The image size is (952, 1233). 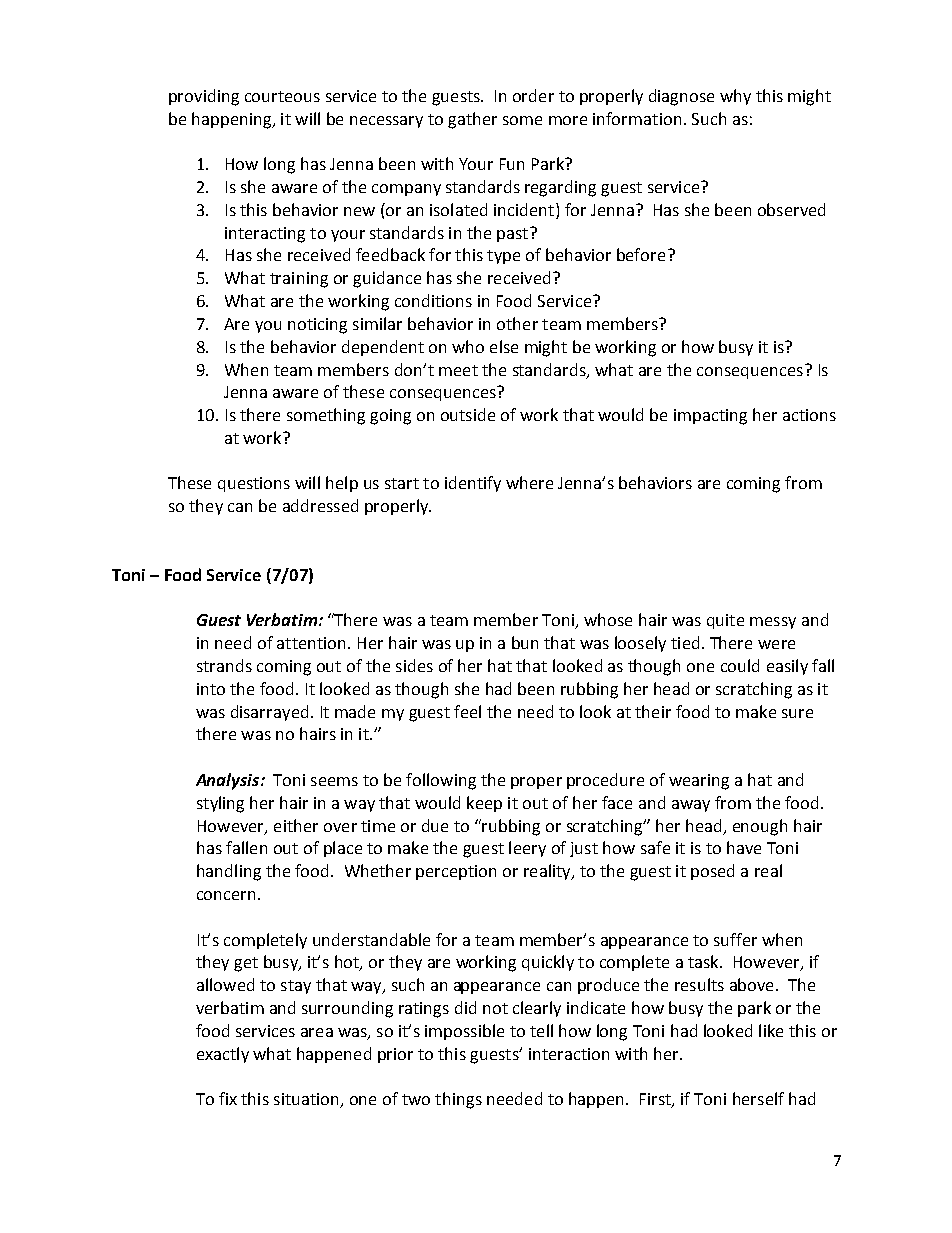 What do you see at coordinates (699, 782) in the screenshot?
I see `wearing` at bounding box center [699, 782].
